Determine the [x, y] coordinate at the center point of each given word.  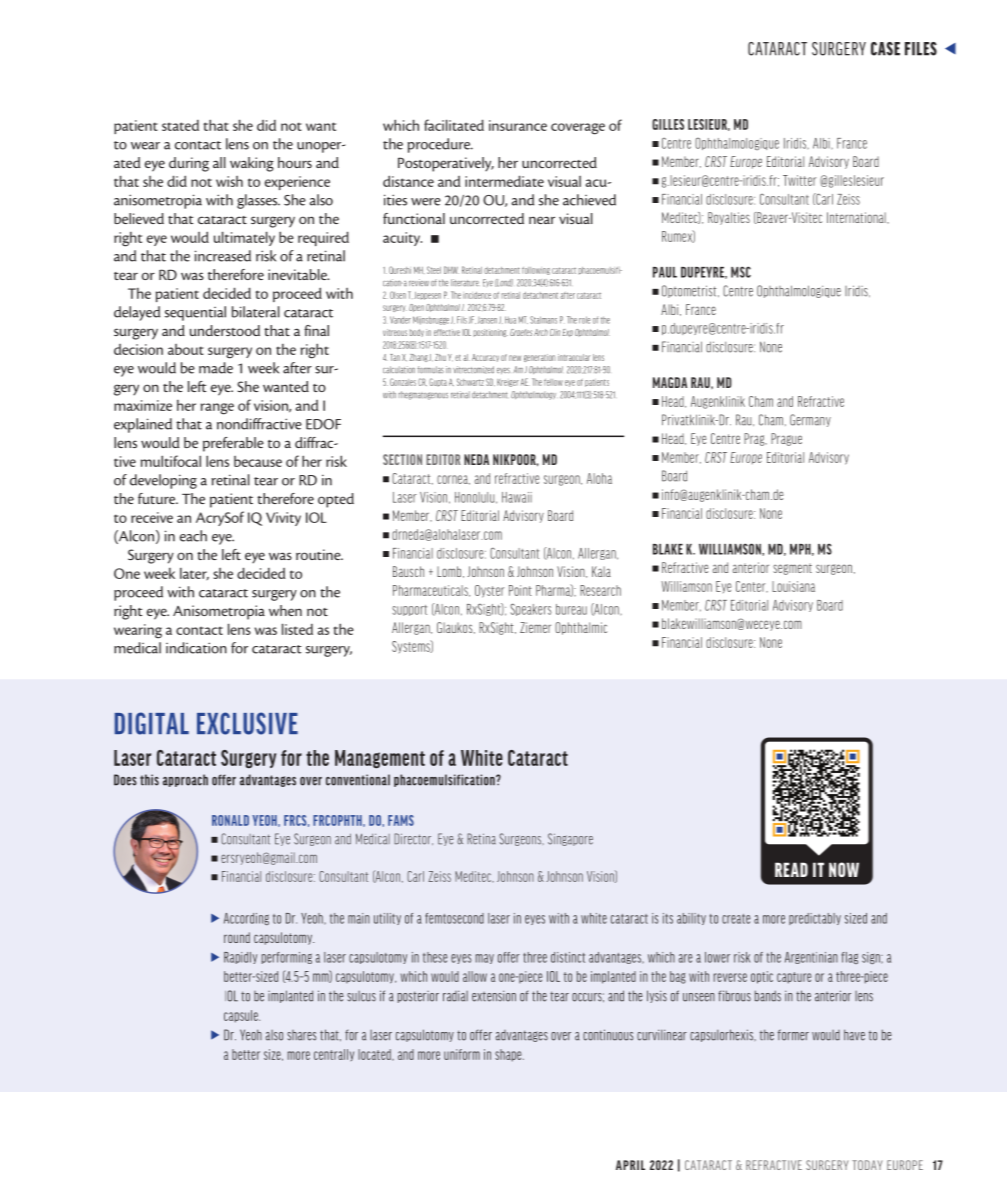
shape [509, 1055]
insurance [518, 125]
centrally [334, 1055]
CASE [885, 49]
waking [252, 164]
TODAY [867, 1165]
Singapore [570, 839]
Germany [810, 420]
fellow [553, 382]
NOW [844, 869]
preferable [233, 444]
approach [185, 780]
